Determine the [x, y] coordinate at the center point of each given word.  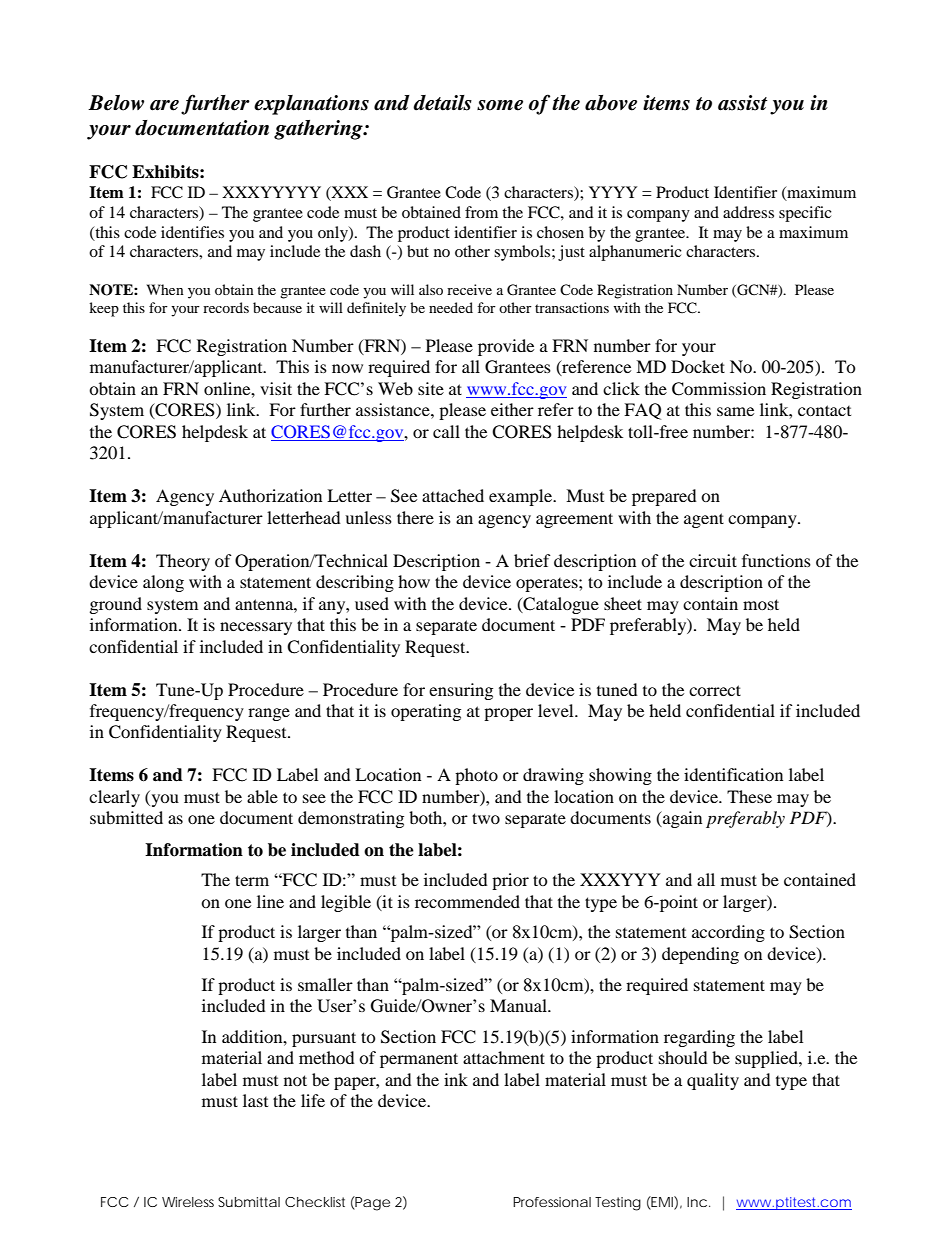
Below [116, 103]
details [442, 103]
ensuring [461, 691]
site [431, 388]
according [728, 933]
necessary [256, 628]
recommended [467, 901]
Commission [719, 389]
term [252, 880]
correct [715, 690]
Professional [552, 1202]
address [748, 212]
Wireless [188, 1202]
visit [276, 388]
